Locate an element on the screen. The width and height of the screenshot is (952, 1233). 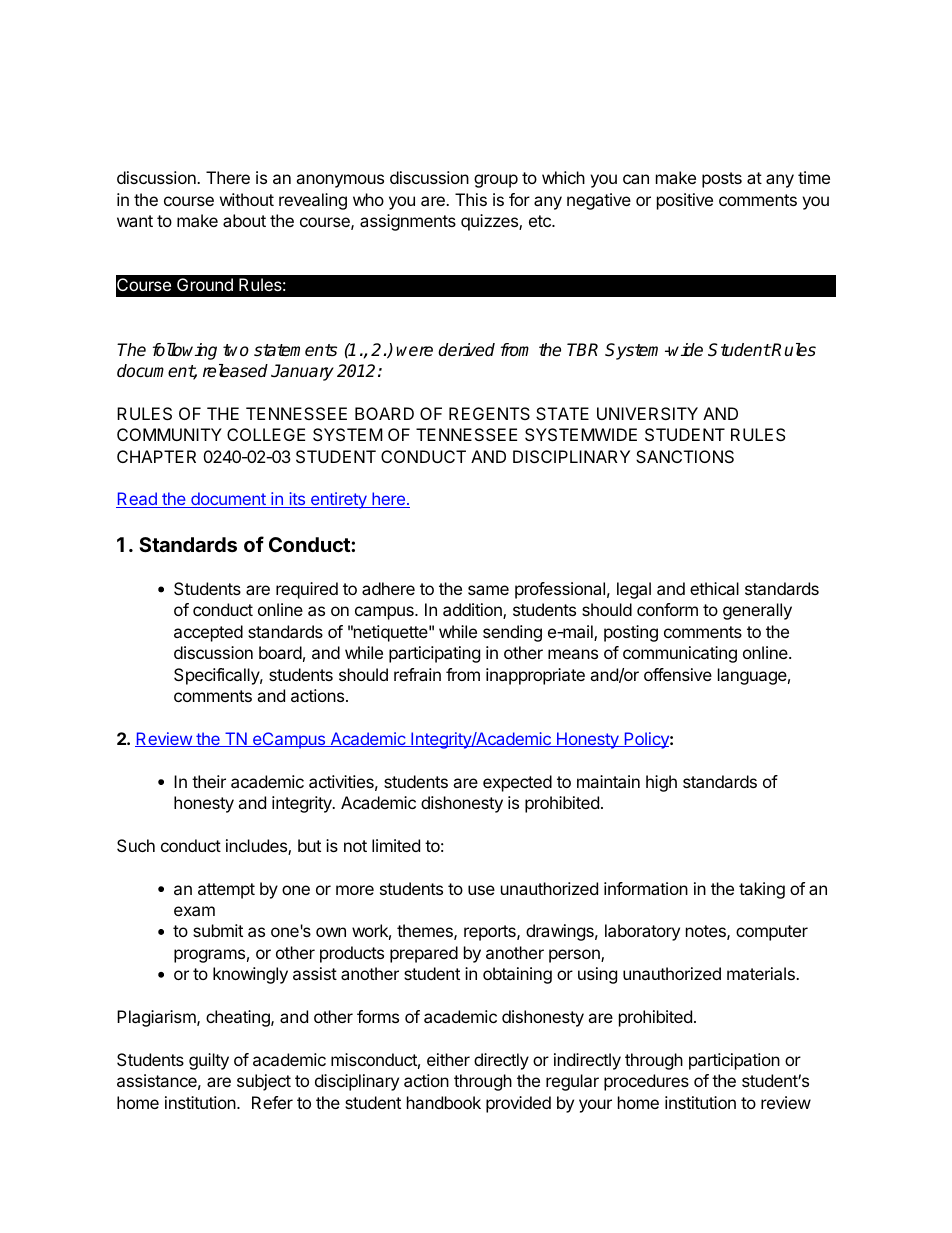
REGENTS is located at coordinates (489, 413).
